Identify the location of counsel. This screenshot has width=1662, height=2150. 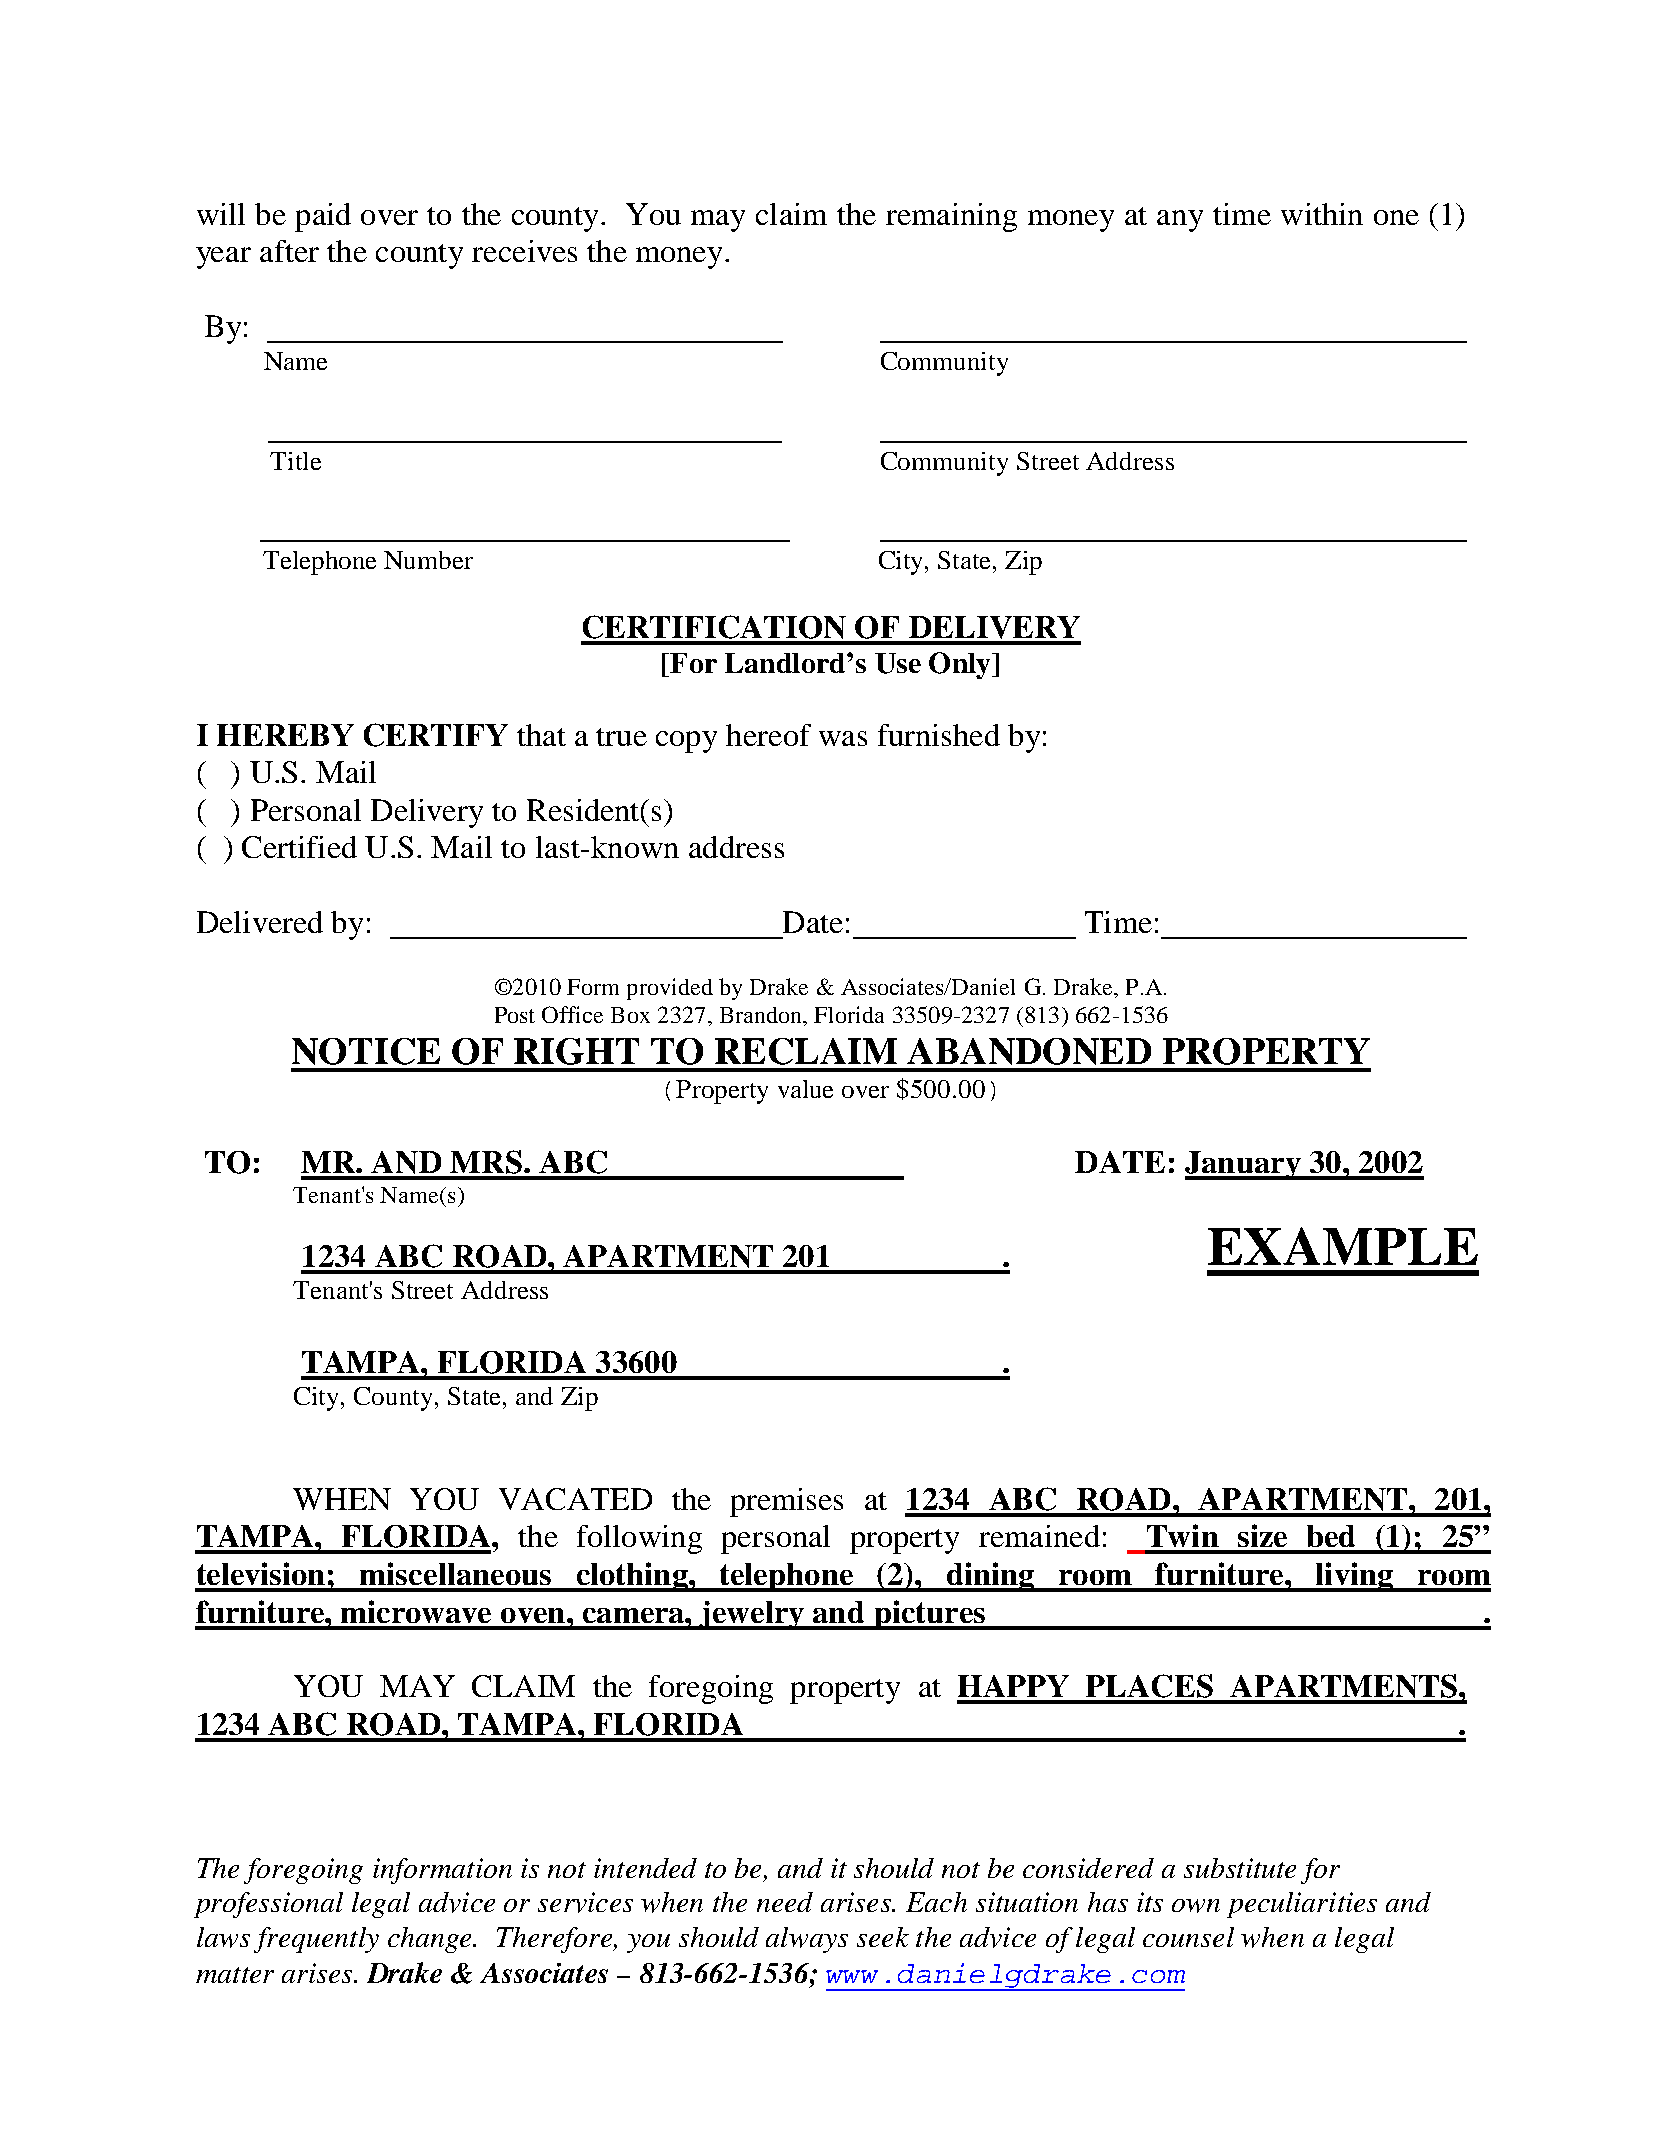
(1188, 1937).
